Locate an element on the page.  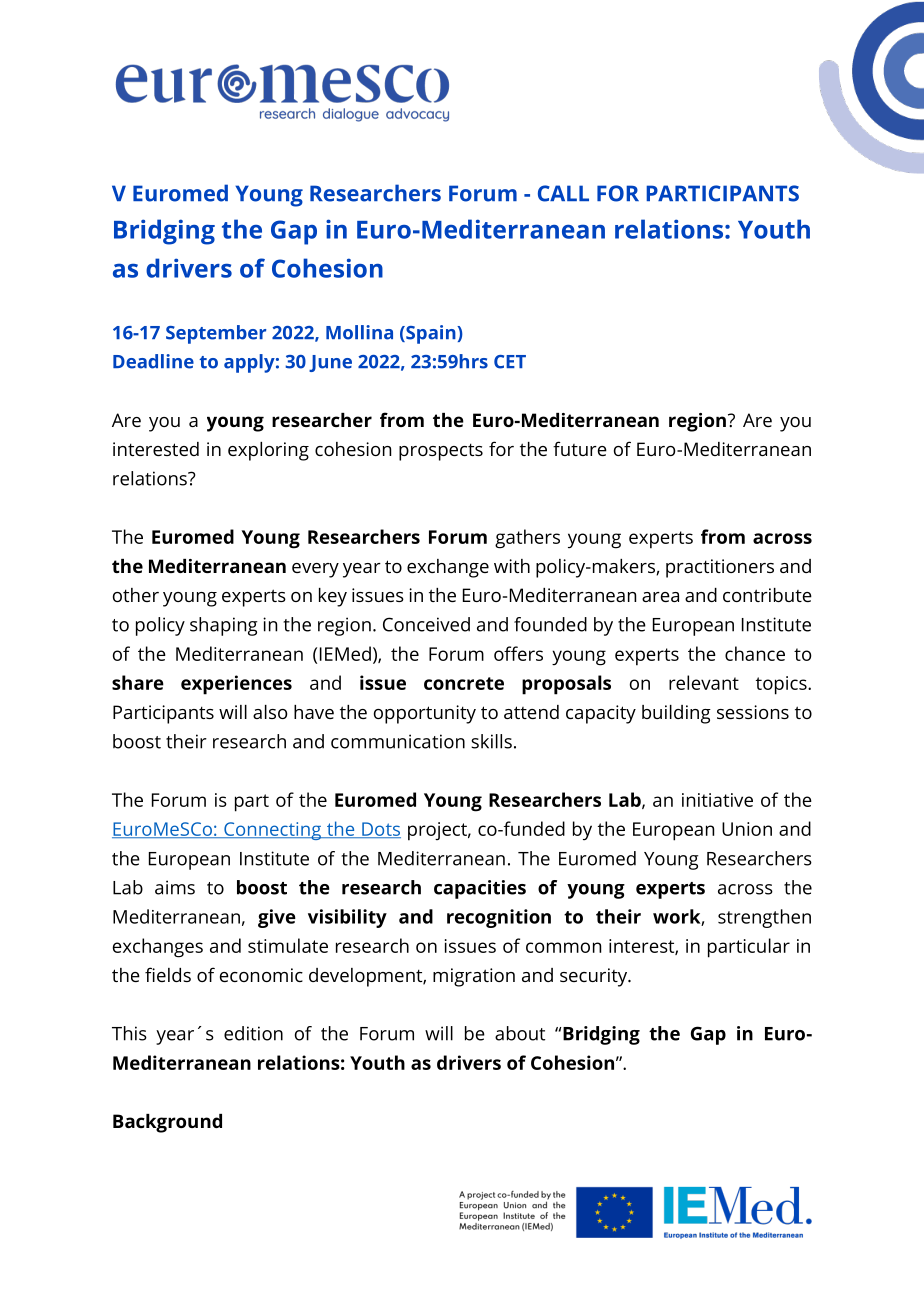
security is located at coordinates (594, 977).
